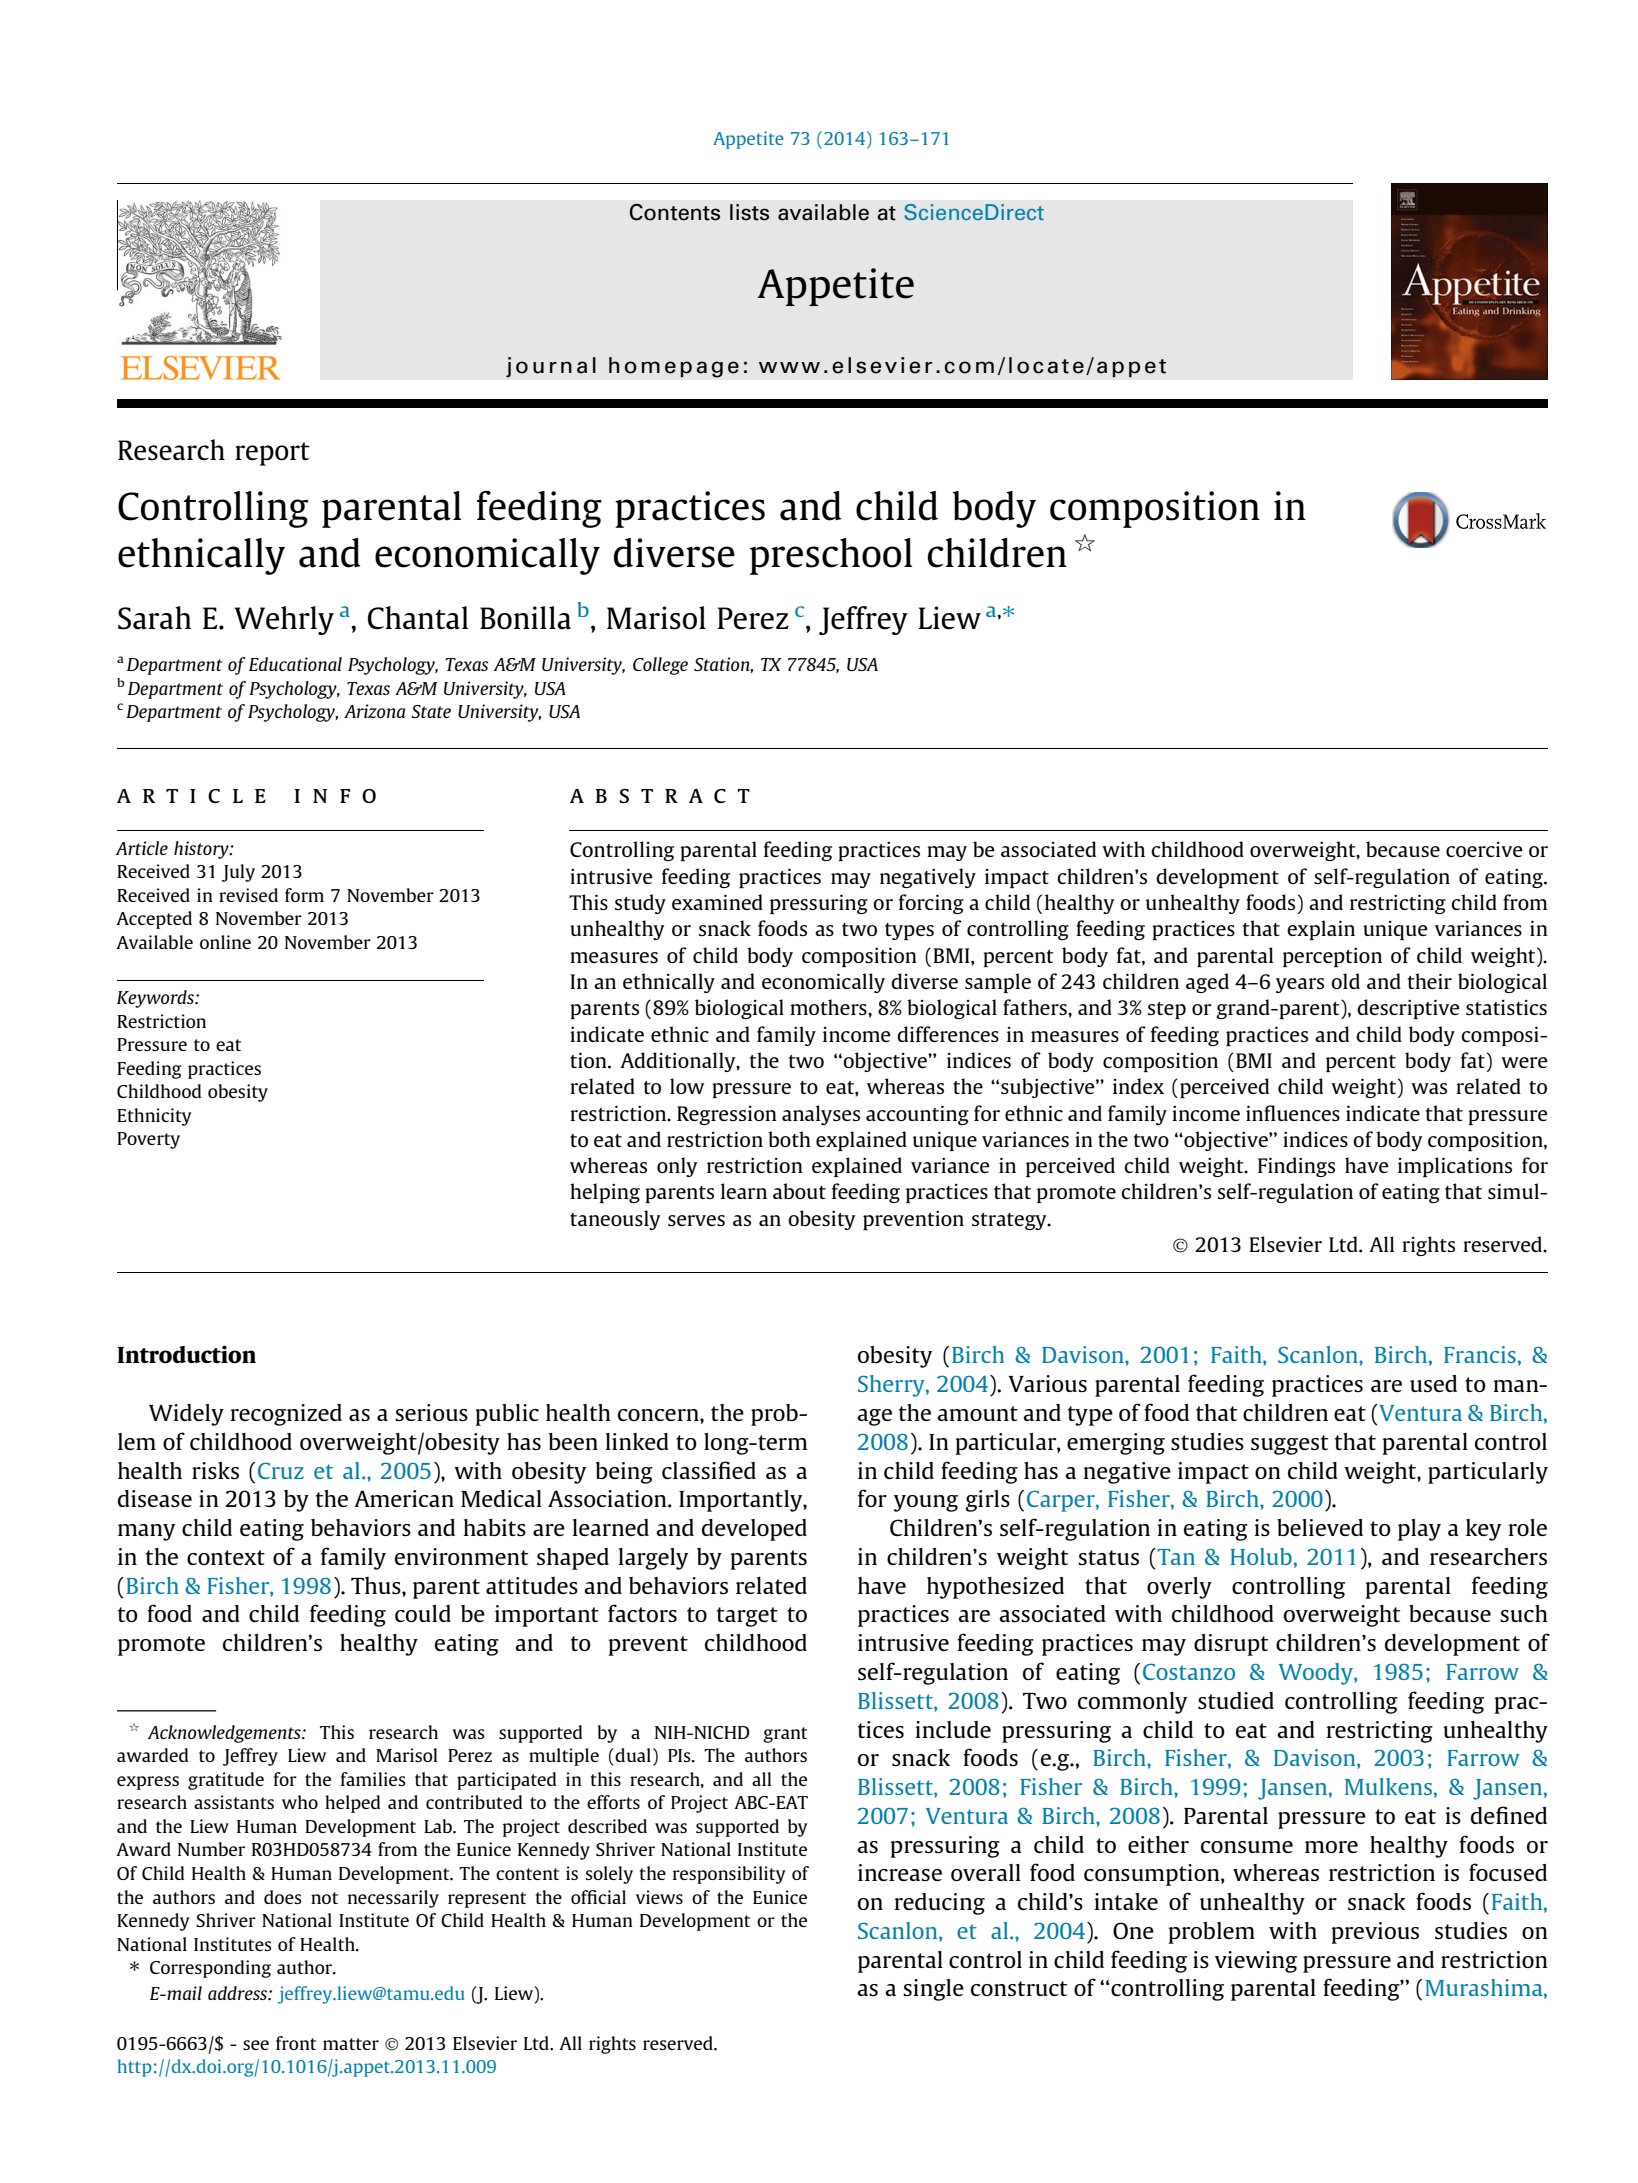  Describe the element at coordinates (296, 2043) in the screenshot. I see `front` at that location.
